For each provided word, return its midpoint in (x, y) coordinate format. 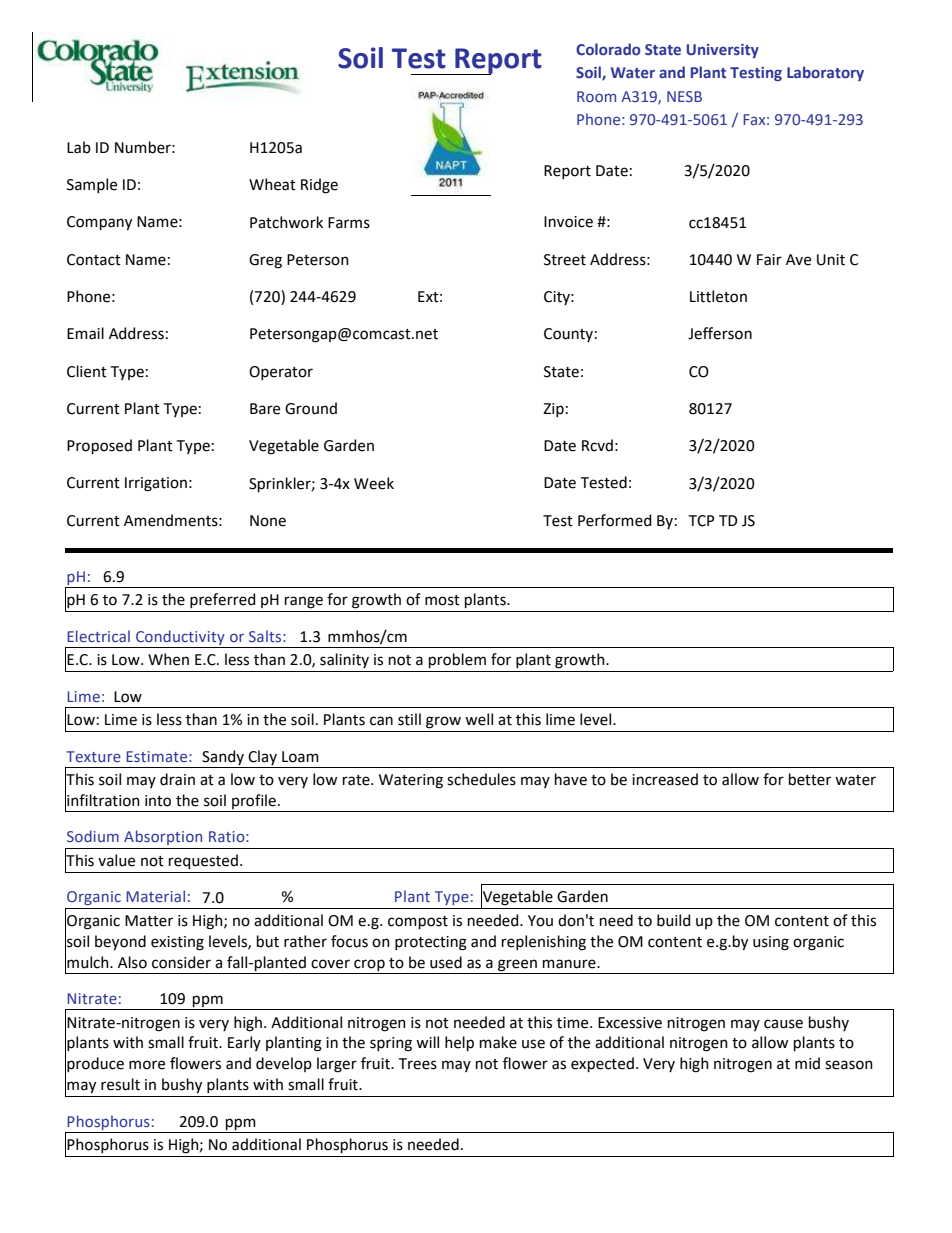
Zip (553, 410)
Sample (92, 185)
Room (596, 96)
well (479, 719)
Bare (265, 409)
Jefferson (720, 333)
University (723, 51)
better (810, 779)
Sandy (223, 757)
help (459, 1043)
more (147, 1065)
